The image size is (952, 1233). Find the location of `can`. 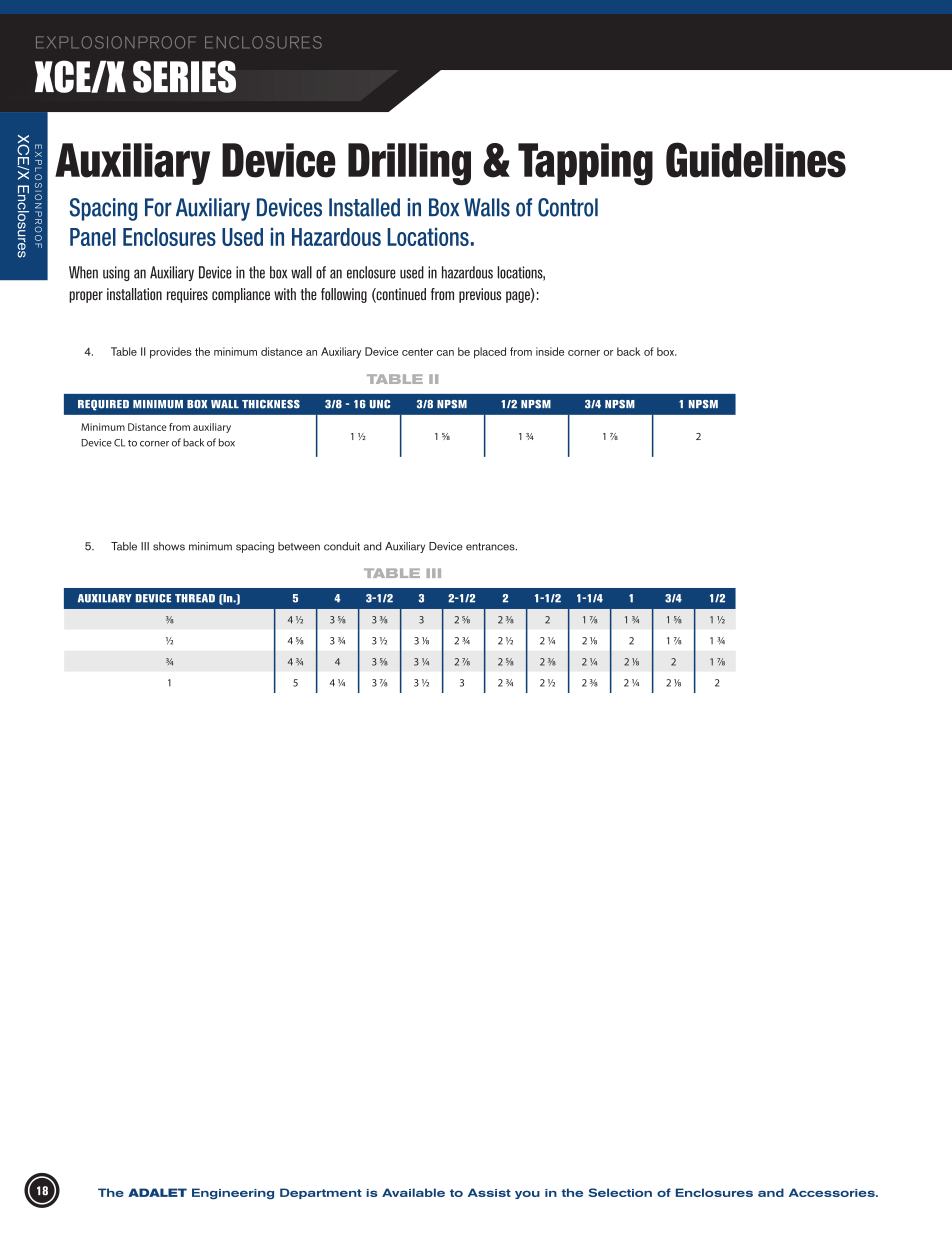

can is located at coordinates (445, 353).
